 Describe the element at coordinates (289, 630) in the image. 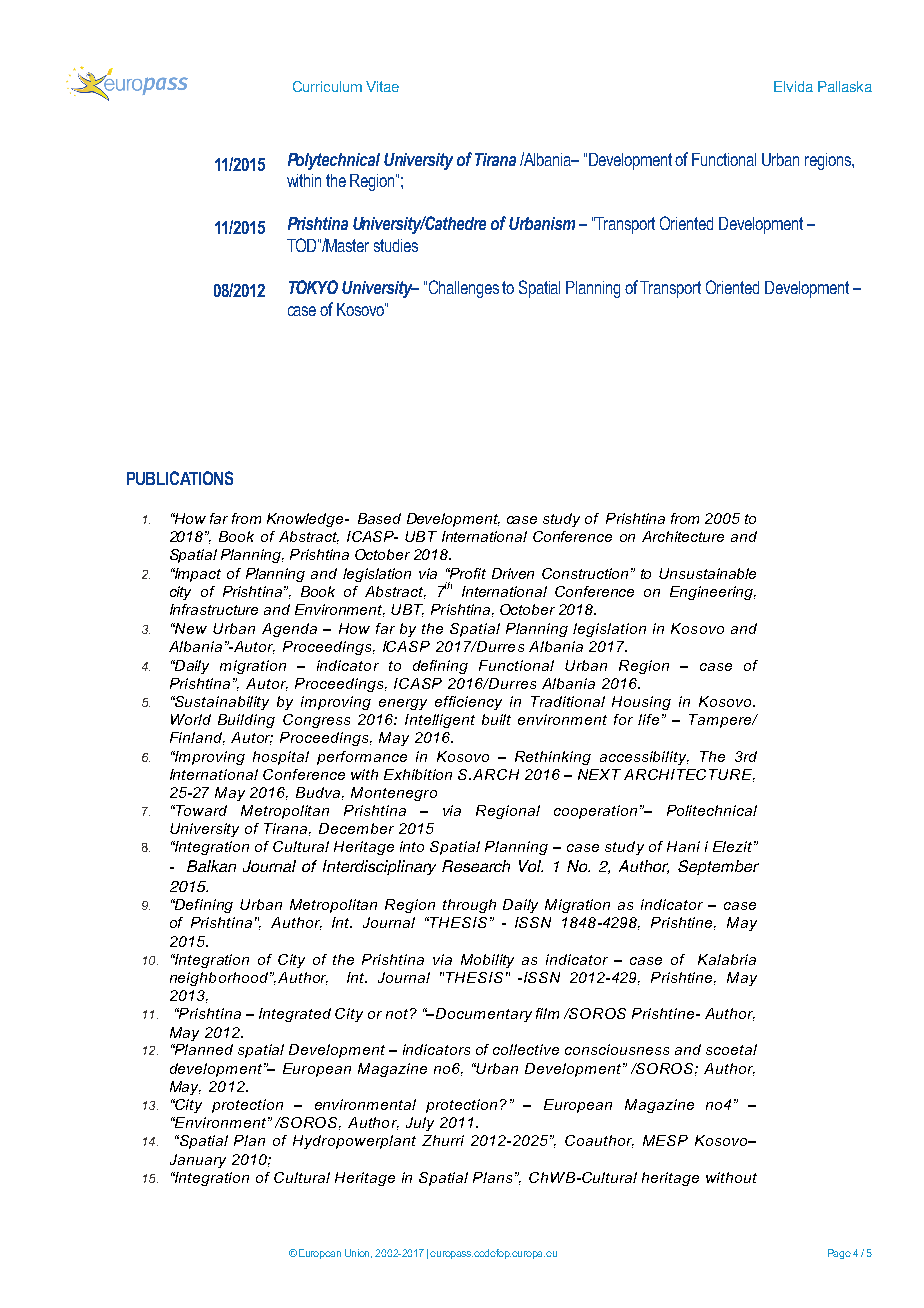

I see `Agenda` at that location.
